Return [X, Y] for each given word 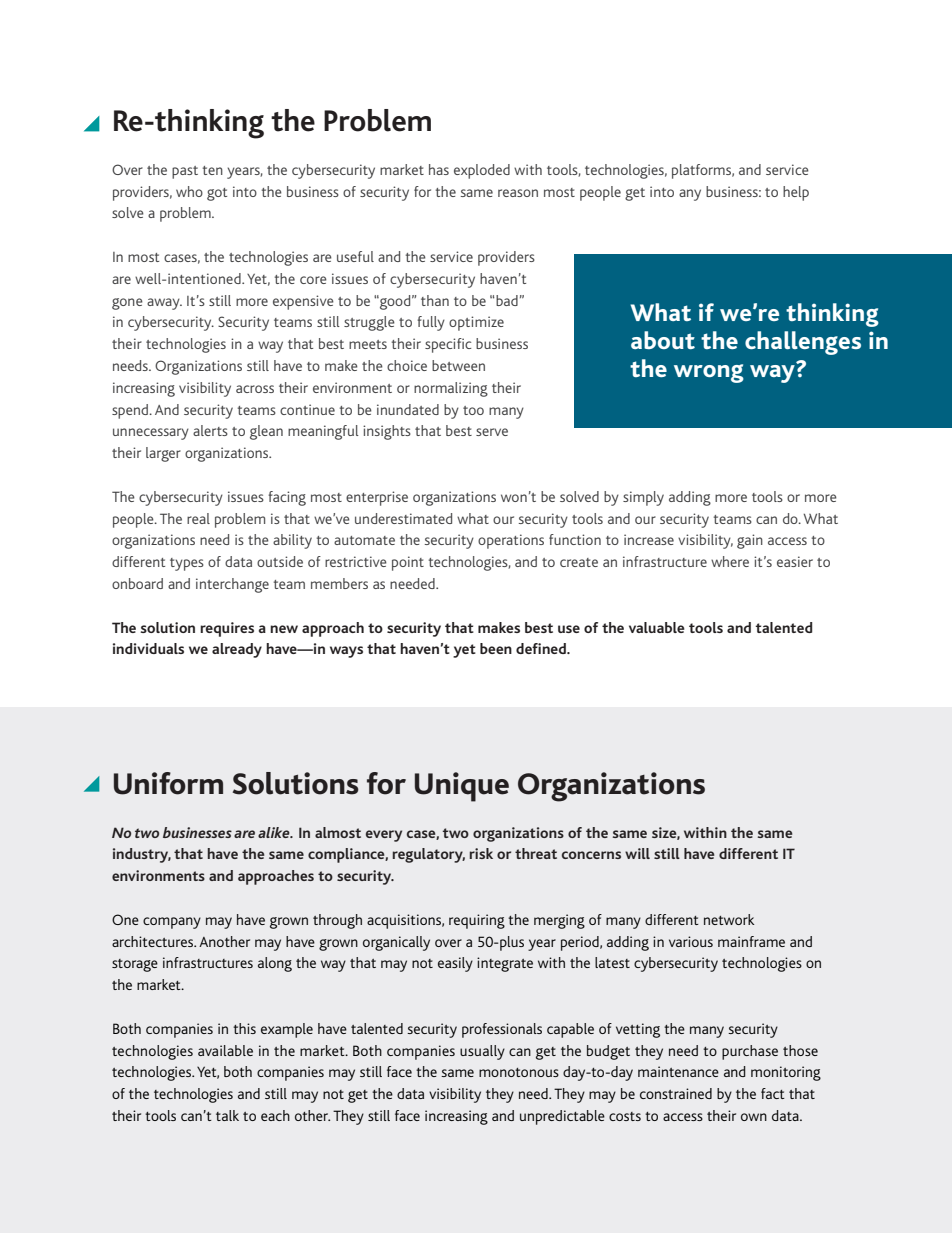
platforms [703, 171]
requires [227, 629]
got [217, 194]
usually [482, 1052]
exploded [482, 171]
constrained [676, 1093]
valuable [657, 627]
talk [227, 1115]
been [496, 648]
